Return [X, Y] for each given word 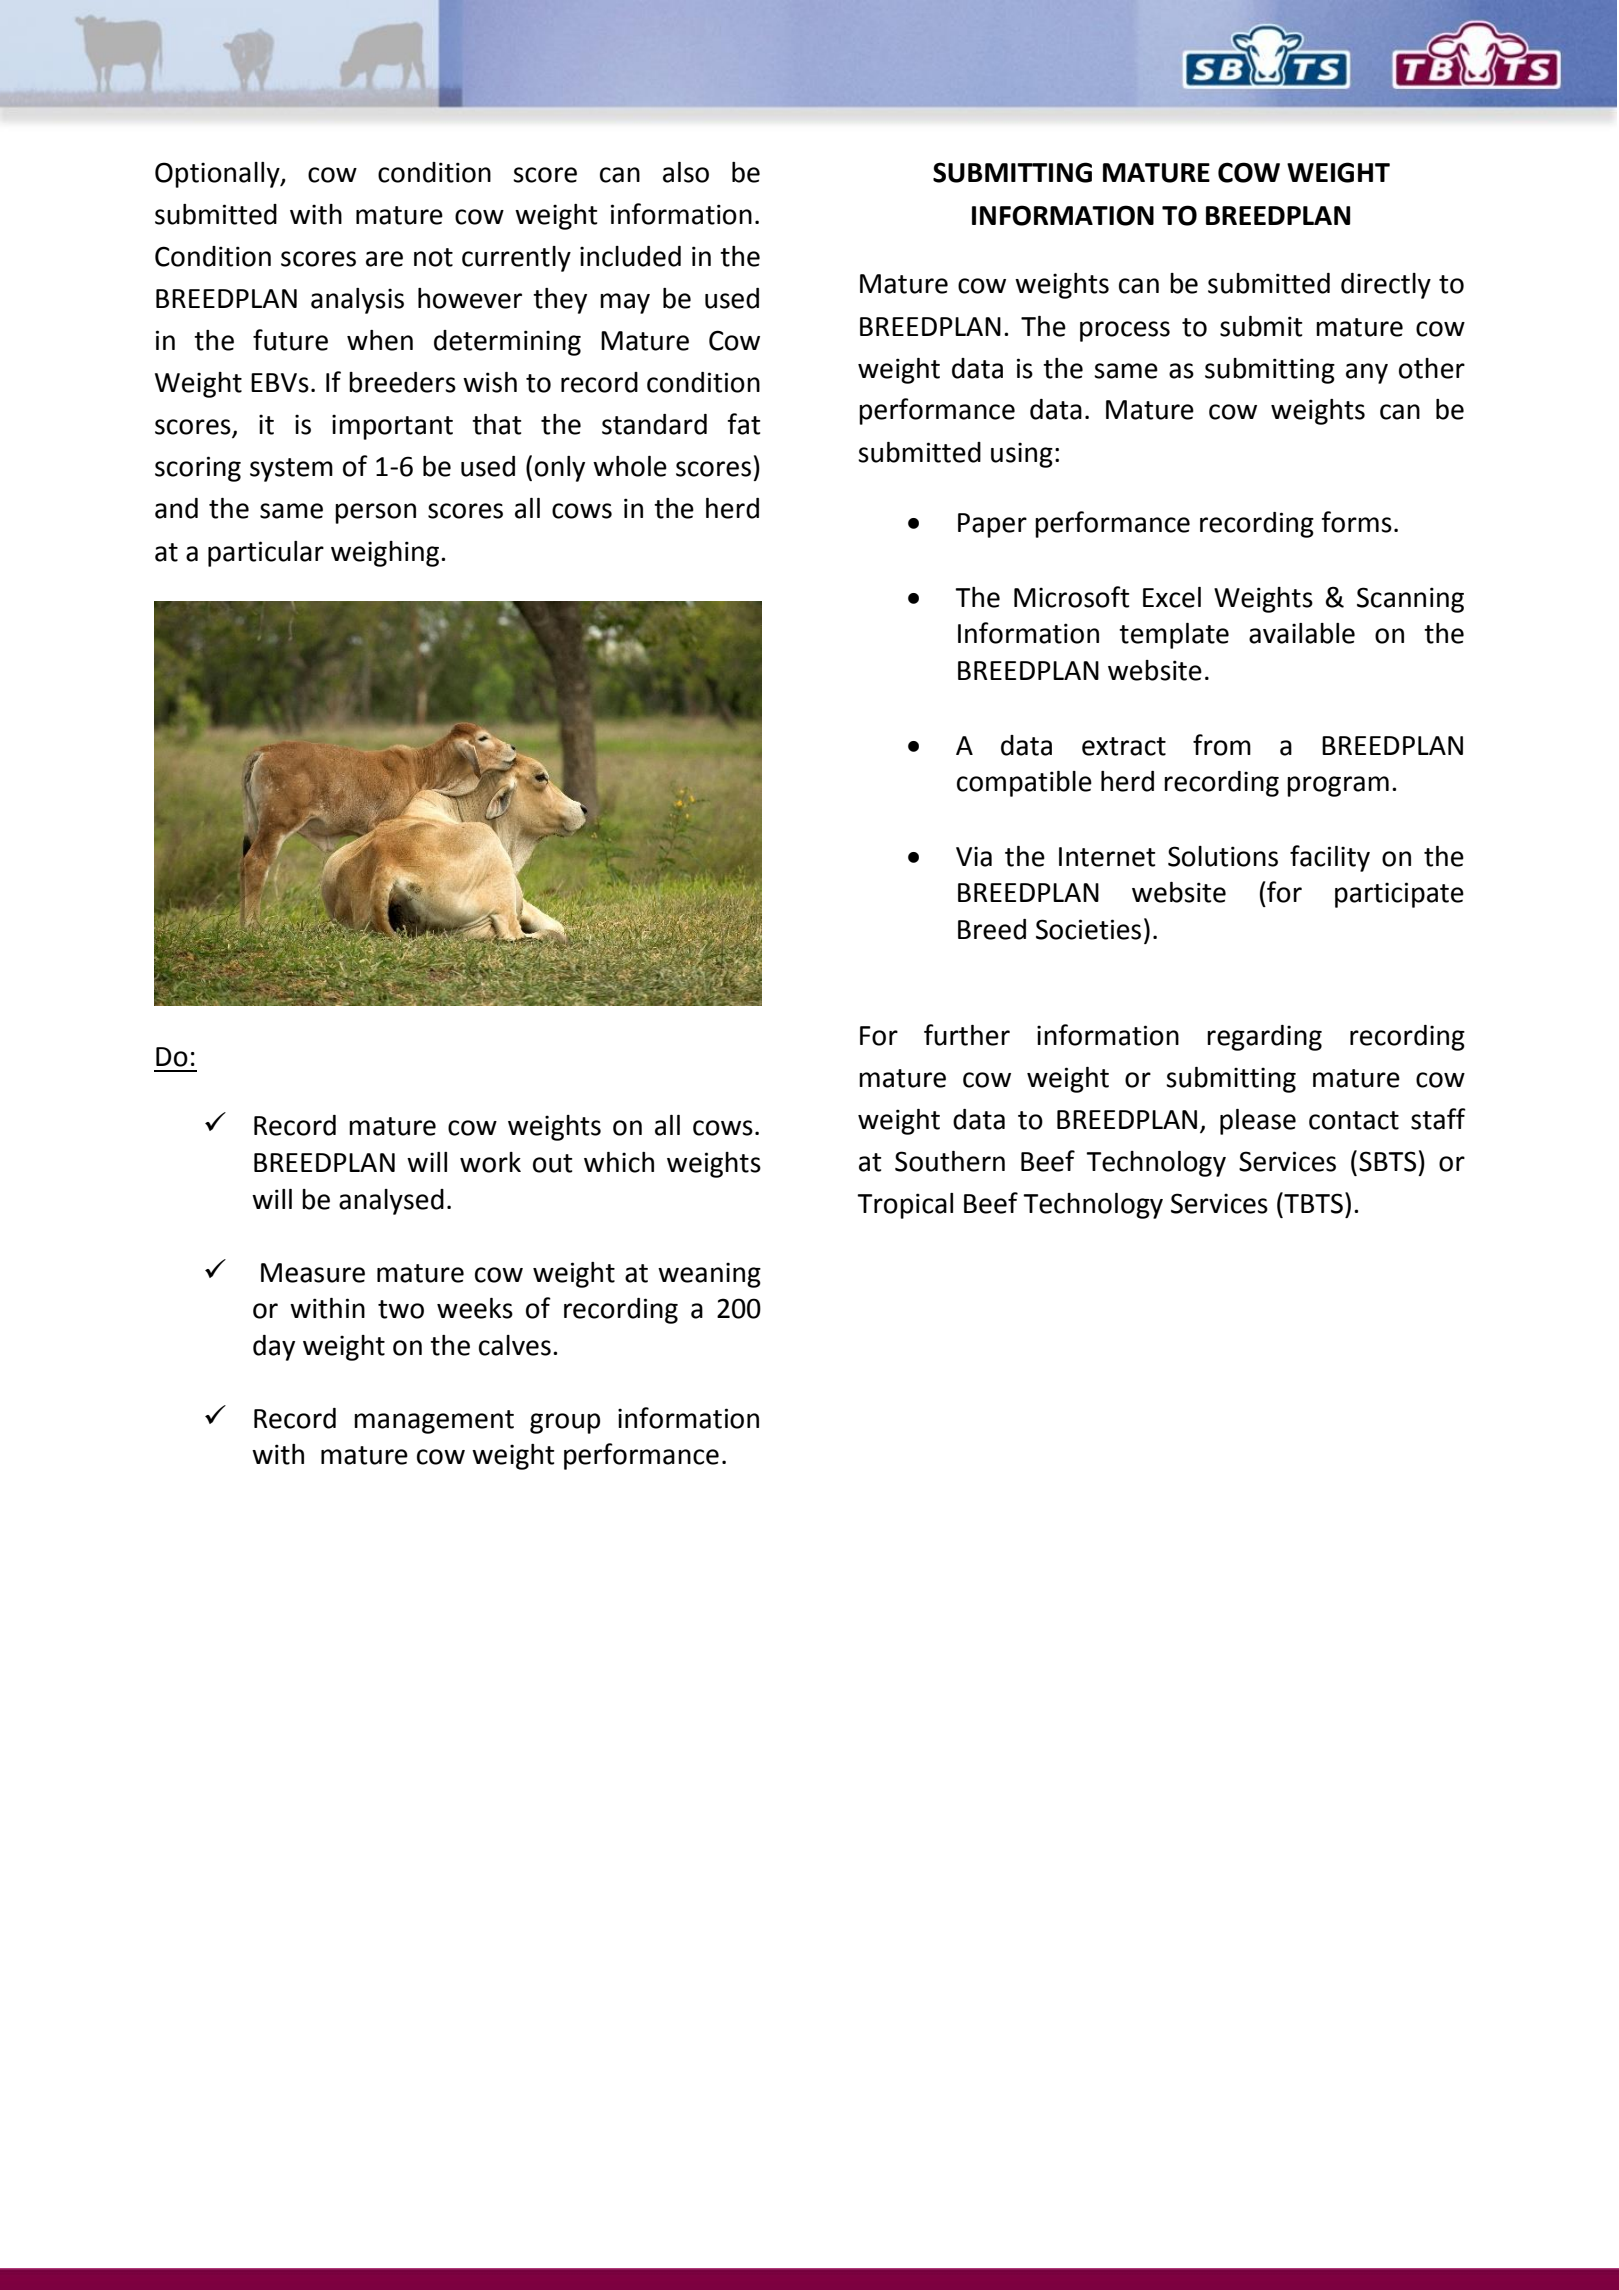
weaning [709, 1275]
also [686, 172]
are [384, 259]
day [274, 1348]
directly [1386, 286]
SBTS [1387, 1161]
